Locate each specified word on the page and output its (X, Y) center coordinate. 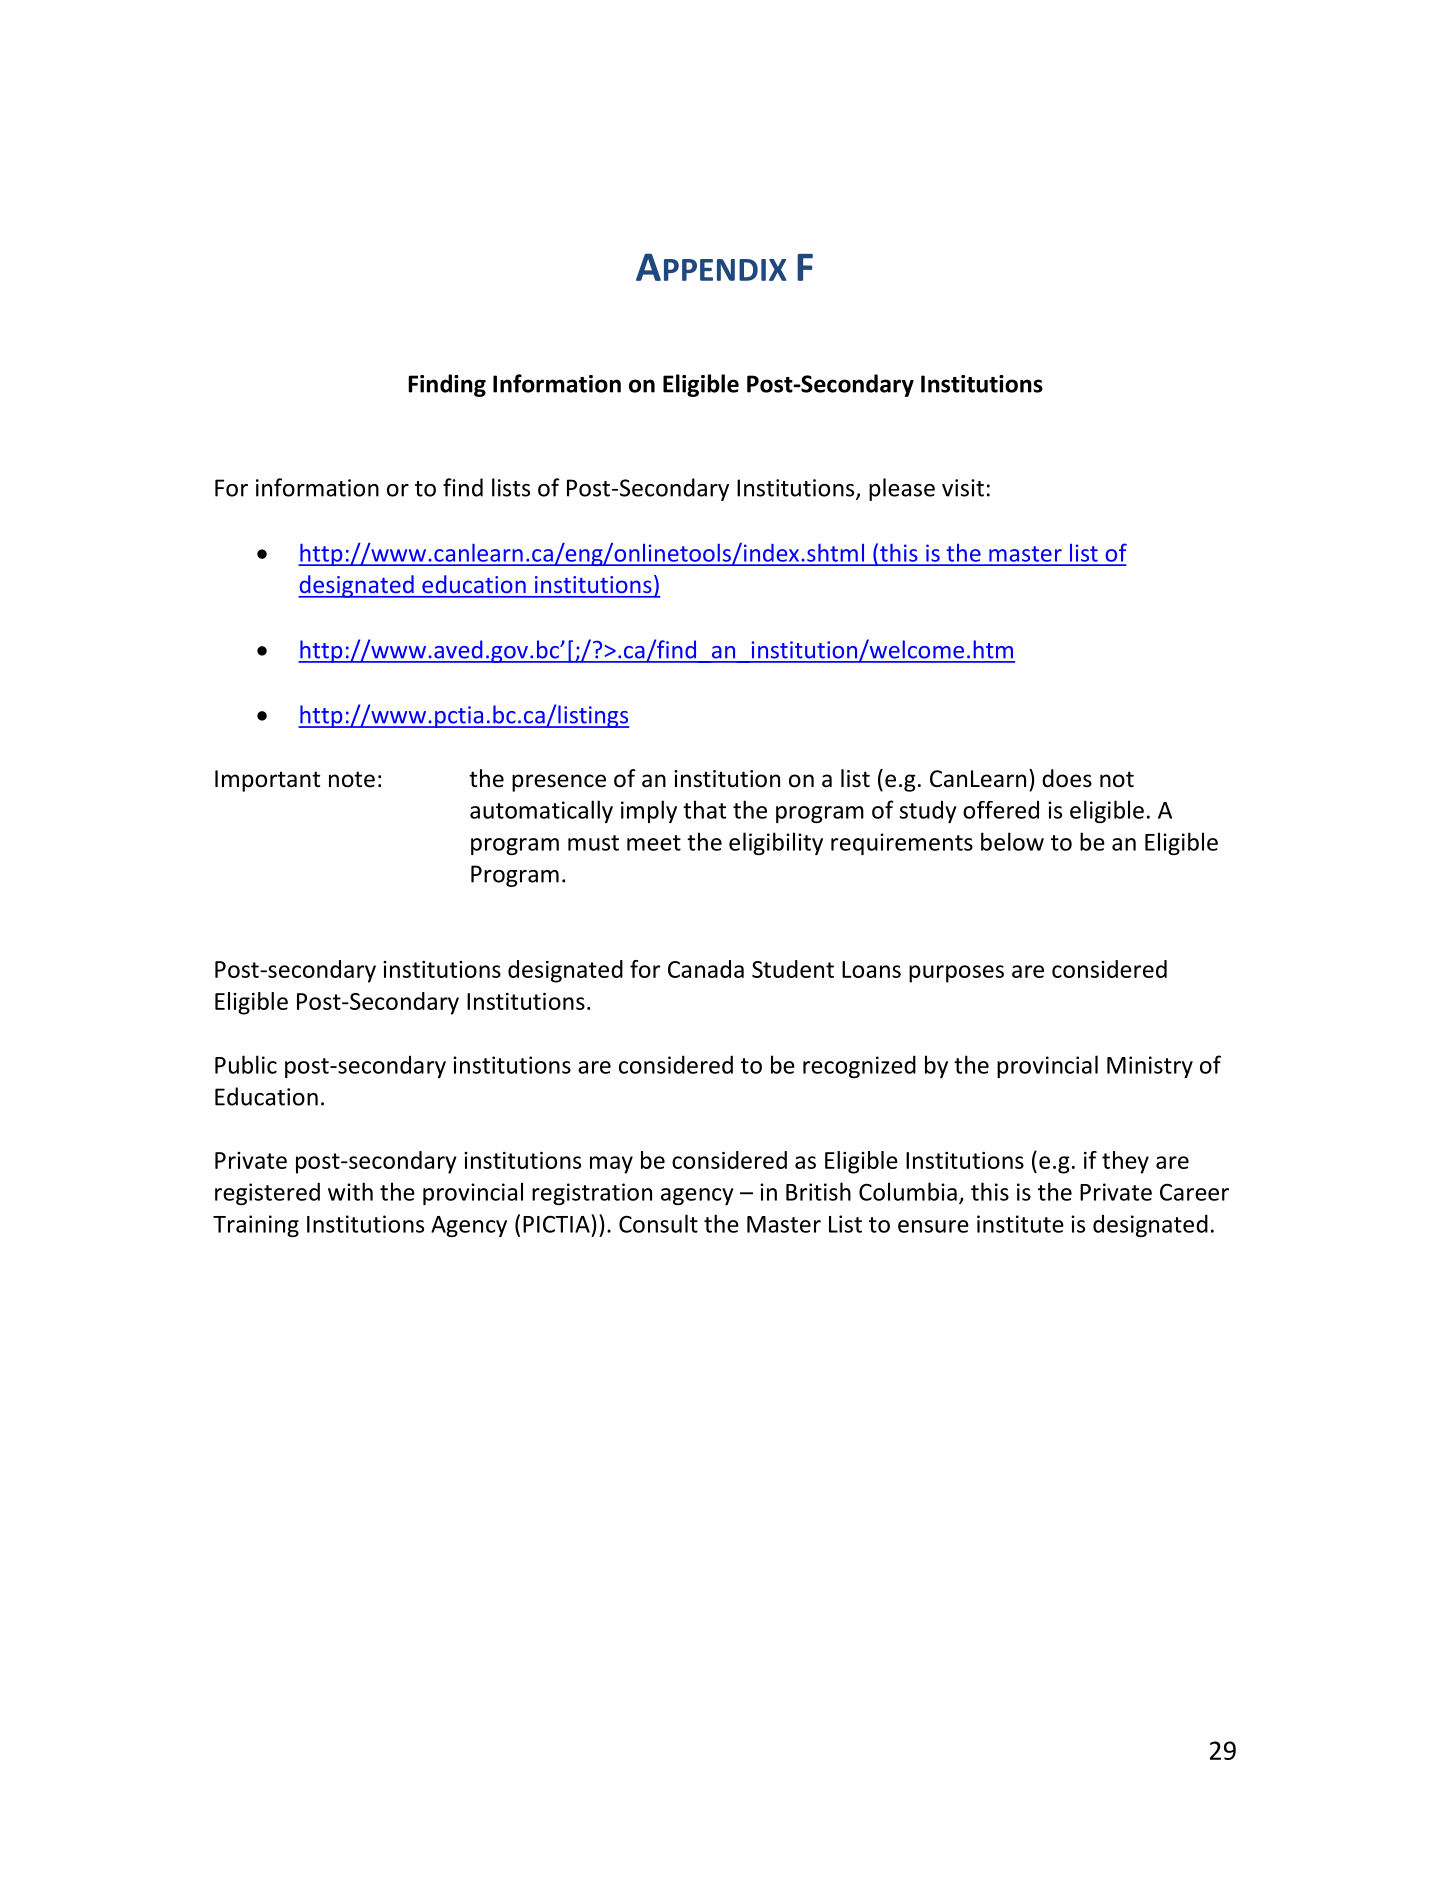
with (350, 1191)
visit (963, 488)
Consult (658, 1223)
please (902, 489)
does (1067, 778)
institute (1020, 1224)
